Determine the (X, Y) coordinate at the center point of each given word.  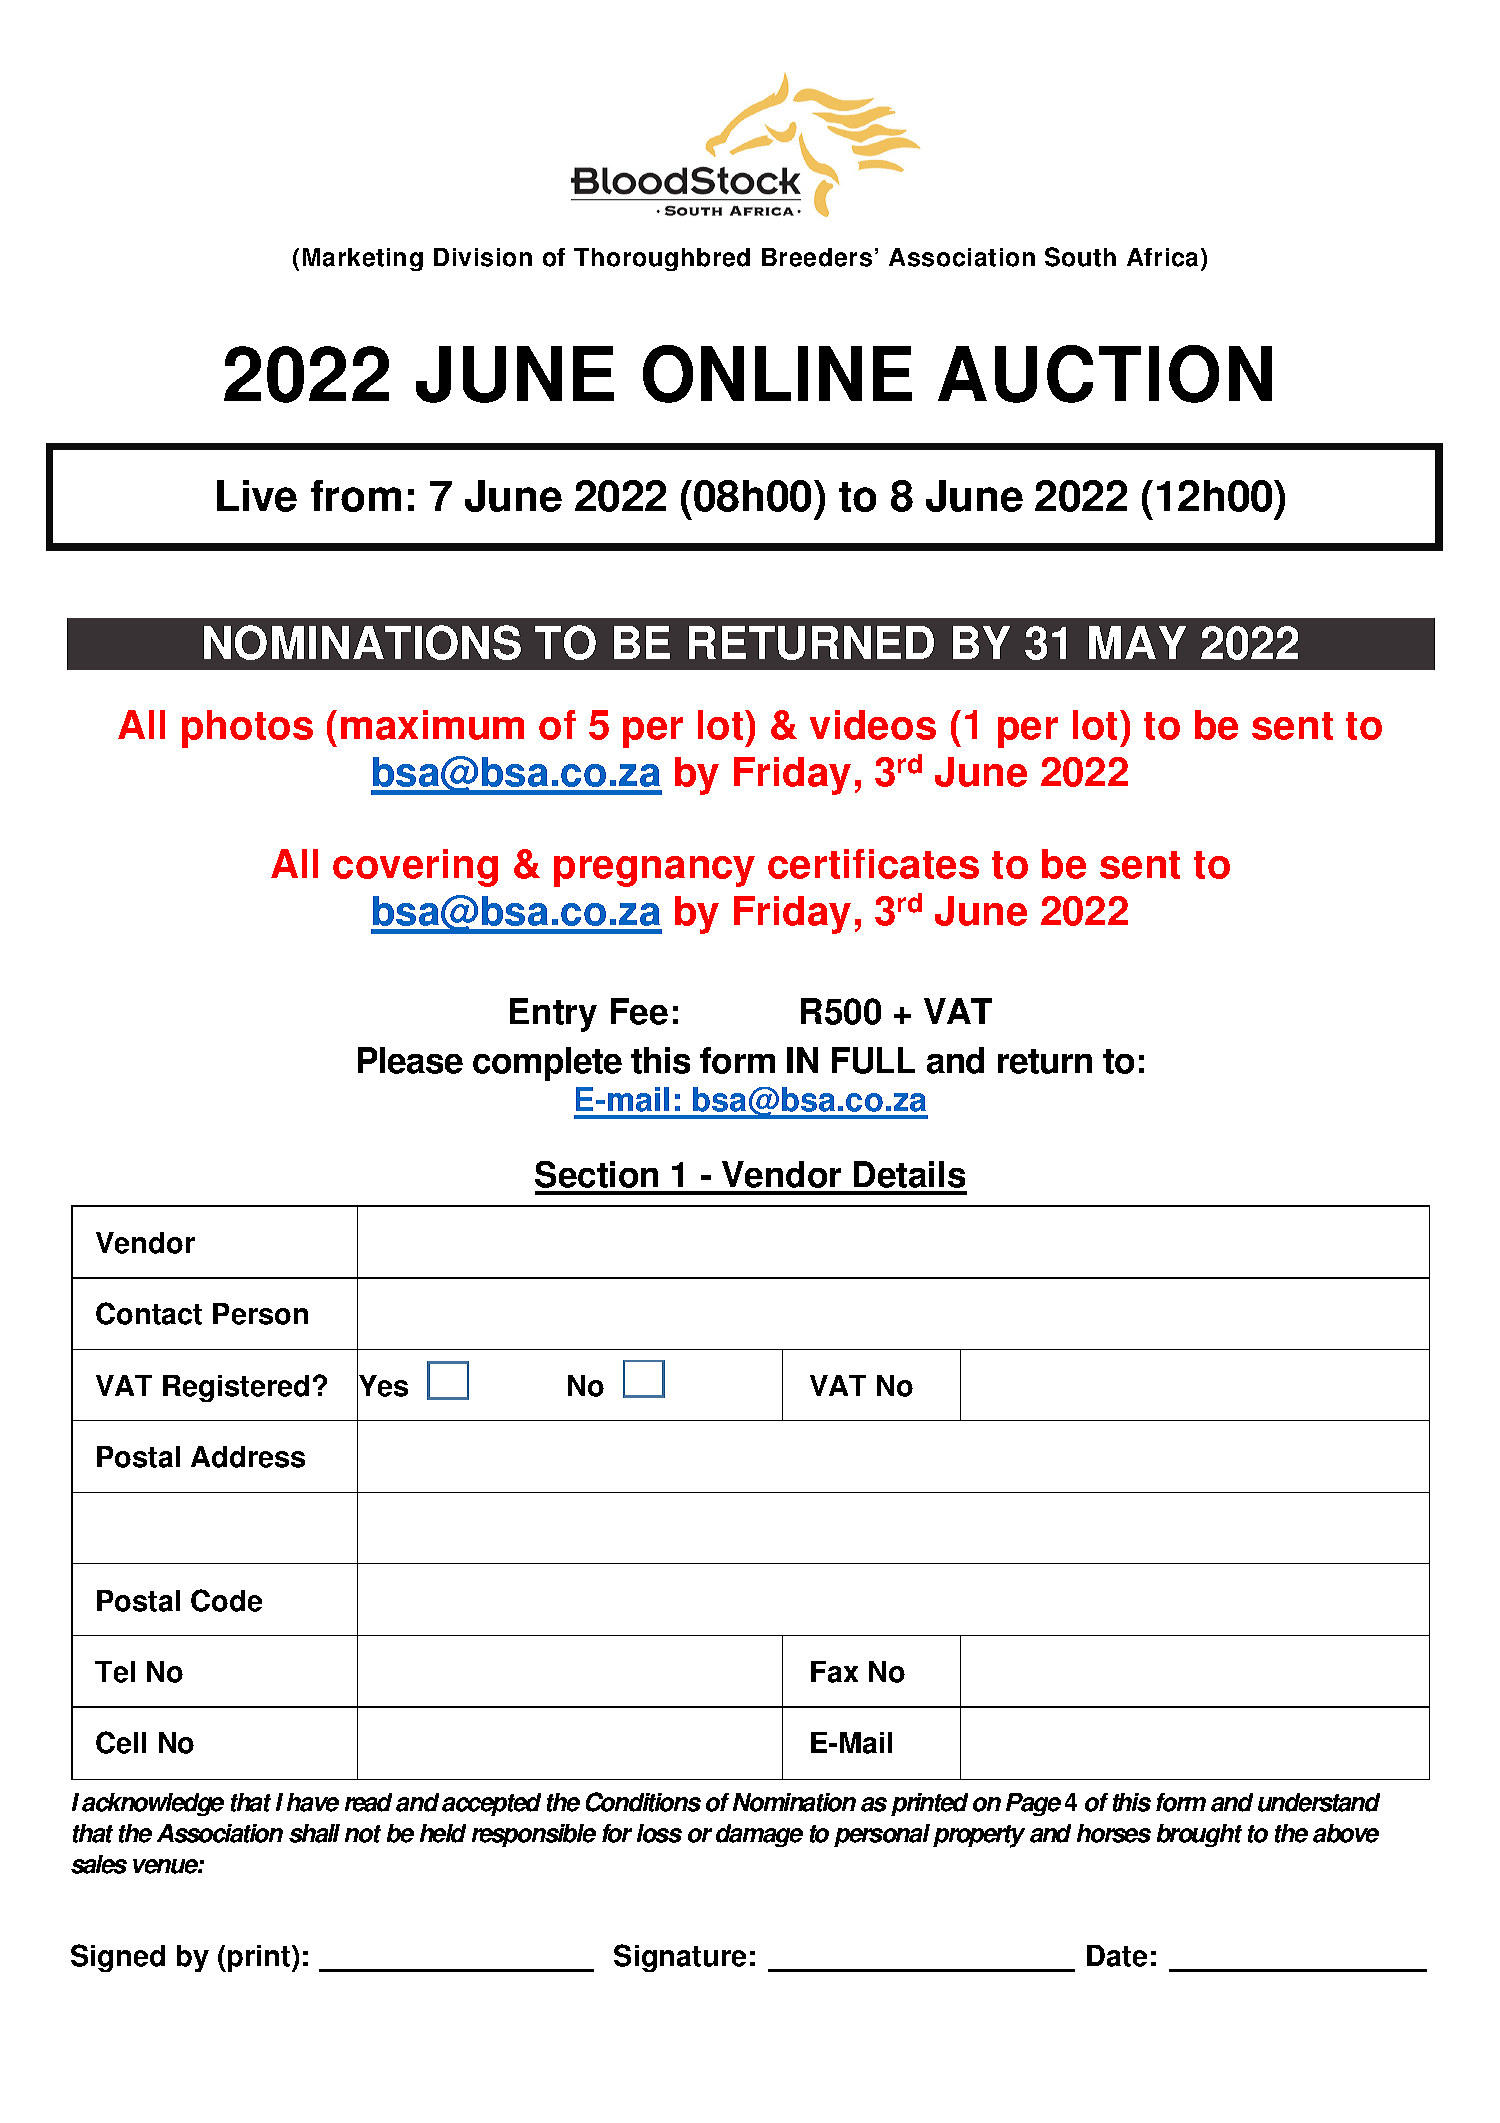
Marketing (363, 259)
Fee (639, 1011)
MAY (1137, 642)
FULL (873, 1060)
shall (314, 1833)
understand (1319, 1802)
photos (247, 729)
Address (248, 1457)
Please (410, 1060)
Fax (834, 1672)
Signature (680, 1958)
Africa (1164, 259)
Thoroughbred (662, 259)
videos (873, 725)
